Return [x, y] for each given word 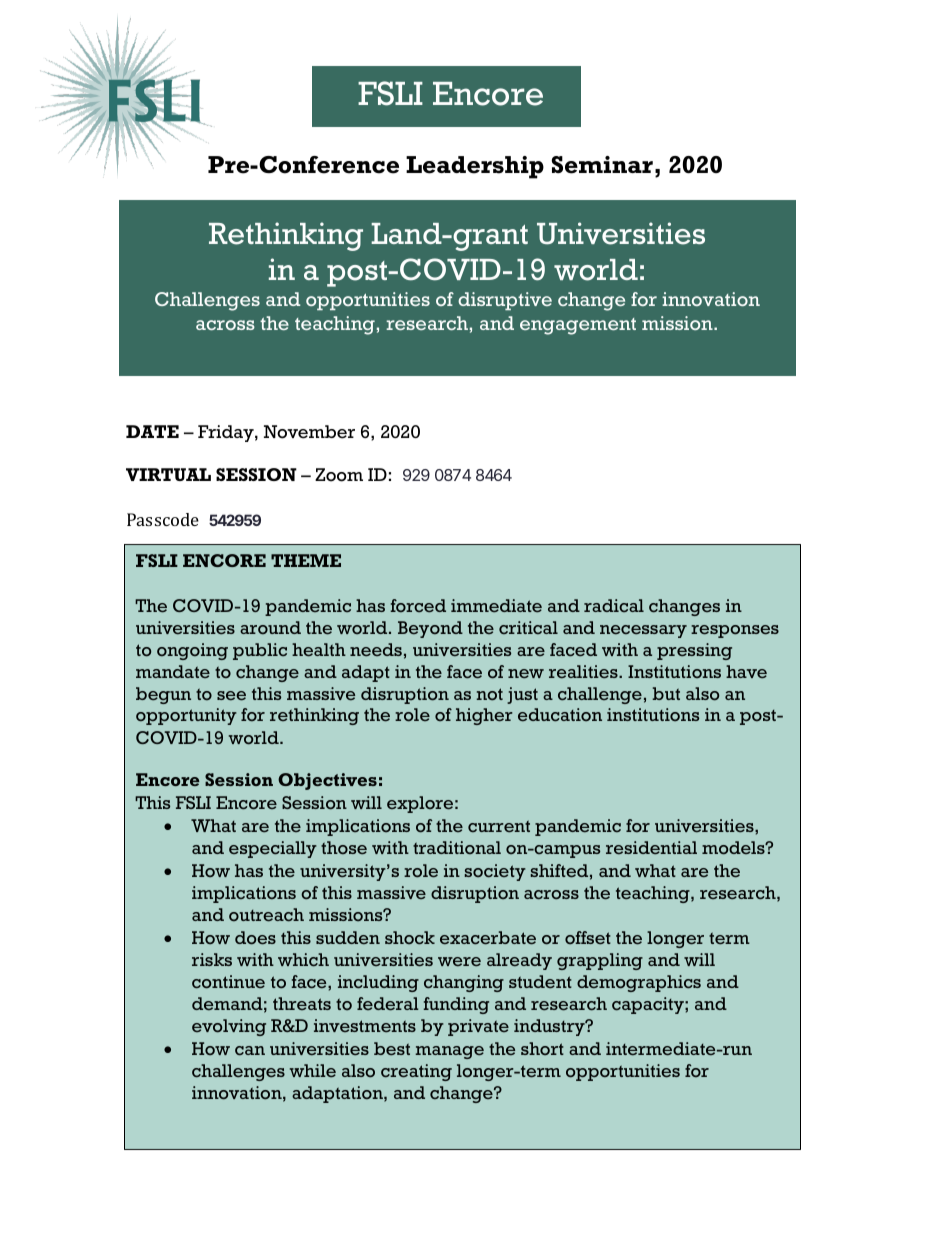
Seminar [602, 165]
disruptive [505, 301]
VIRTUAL [168, 474]
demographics [639, 983]
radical [614, 605]
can [250, 1050]
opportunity [186, 716]
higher [484, 716]
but [666, 693]
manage [449, 1052]
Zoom [339, 475]
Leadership [475, 167]
